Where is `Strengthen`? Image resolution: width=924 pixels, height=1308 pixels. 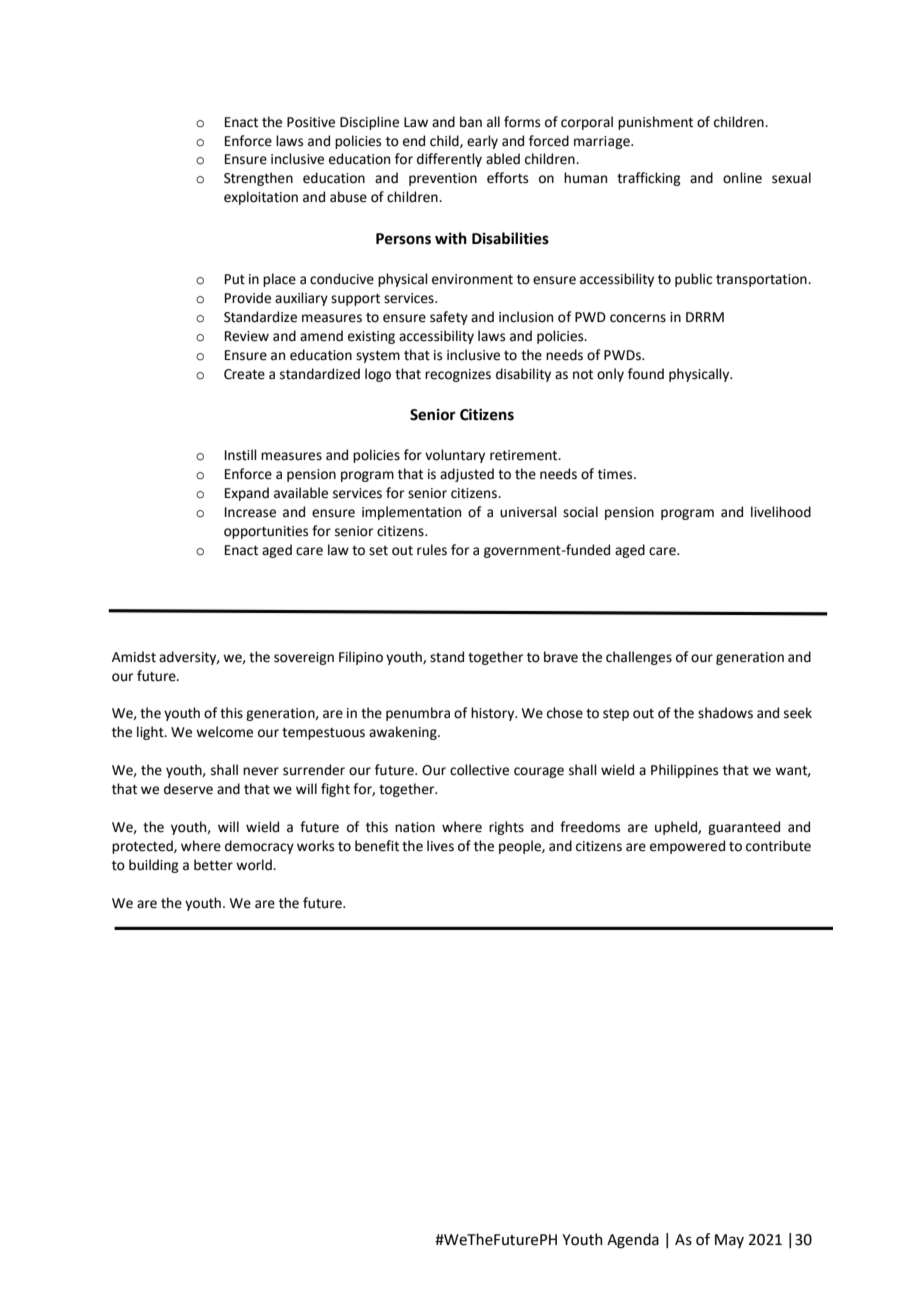
Strengthen is located at coordinates (258, 179).
